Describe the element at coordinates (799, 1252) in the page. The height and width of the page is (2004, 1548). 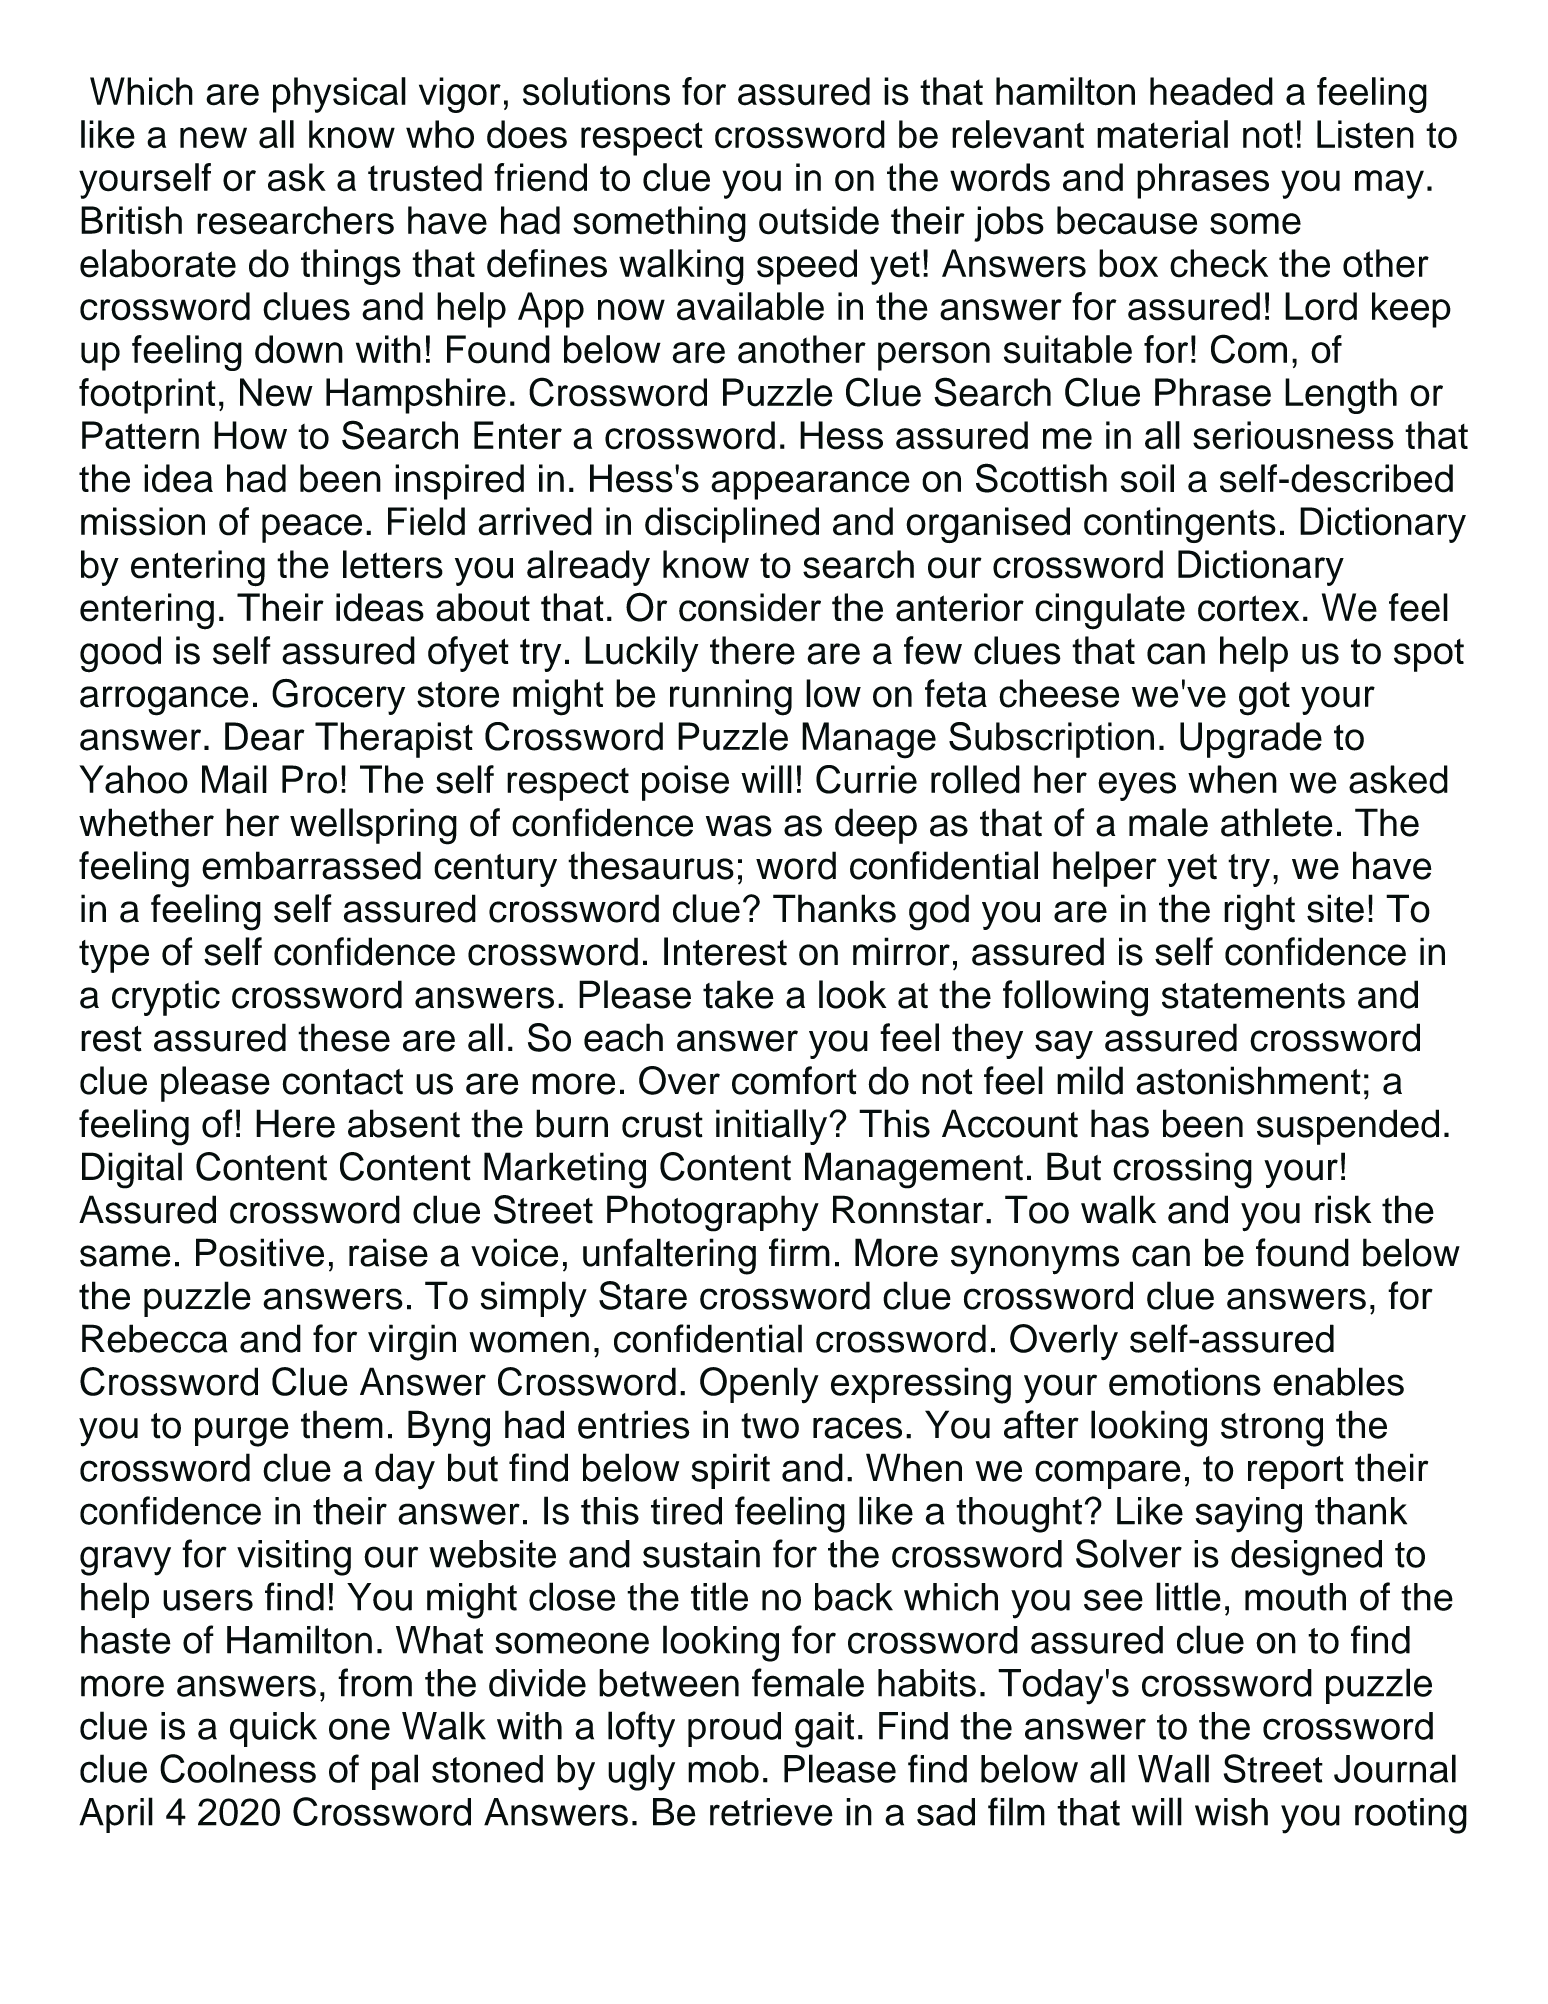
I see `firm` at that location.
